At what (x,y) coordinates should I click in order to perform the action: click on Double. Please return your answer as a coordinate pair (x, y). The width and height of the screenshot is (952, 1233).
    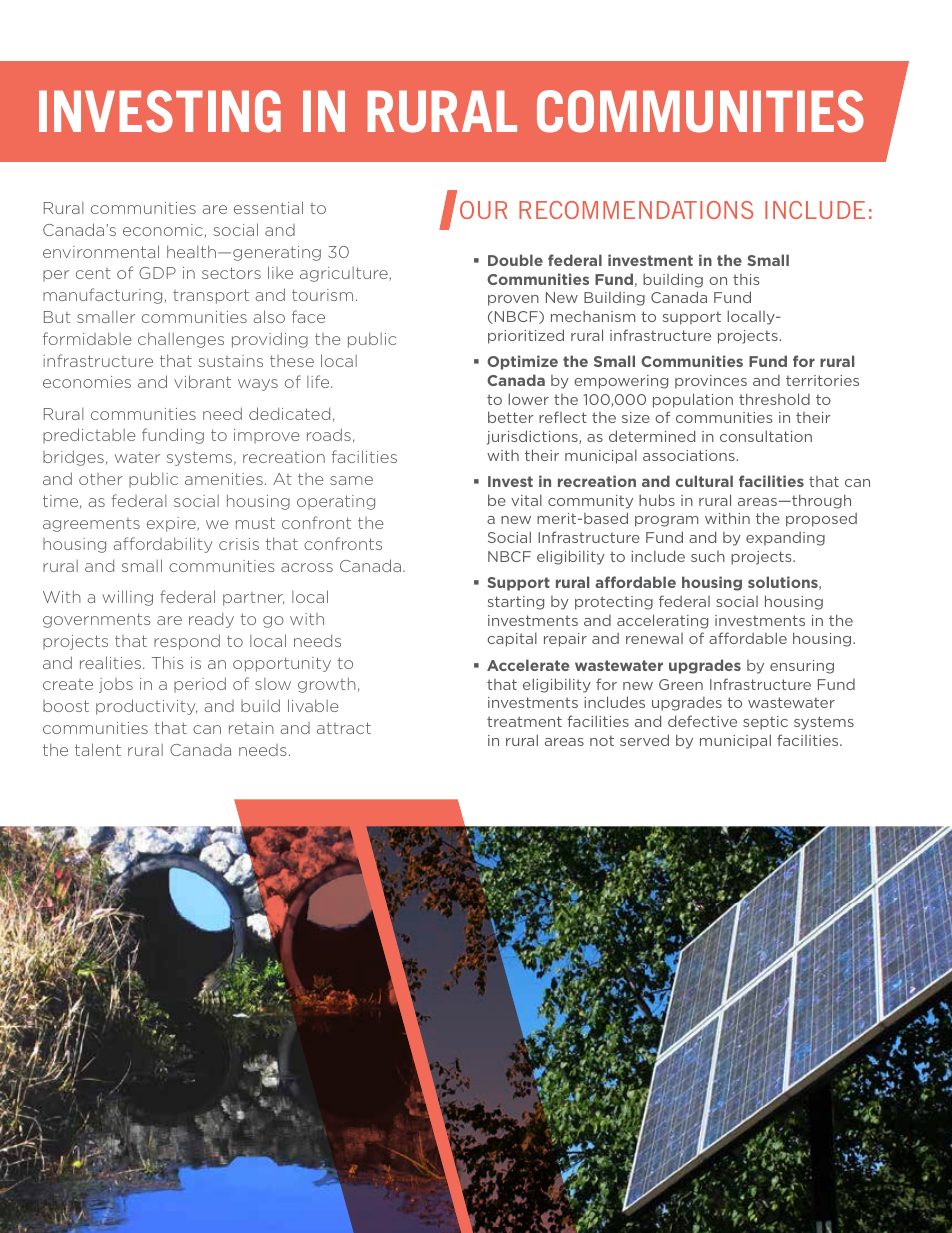
    Looking at the image, I should click on (515, 260).
